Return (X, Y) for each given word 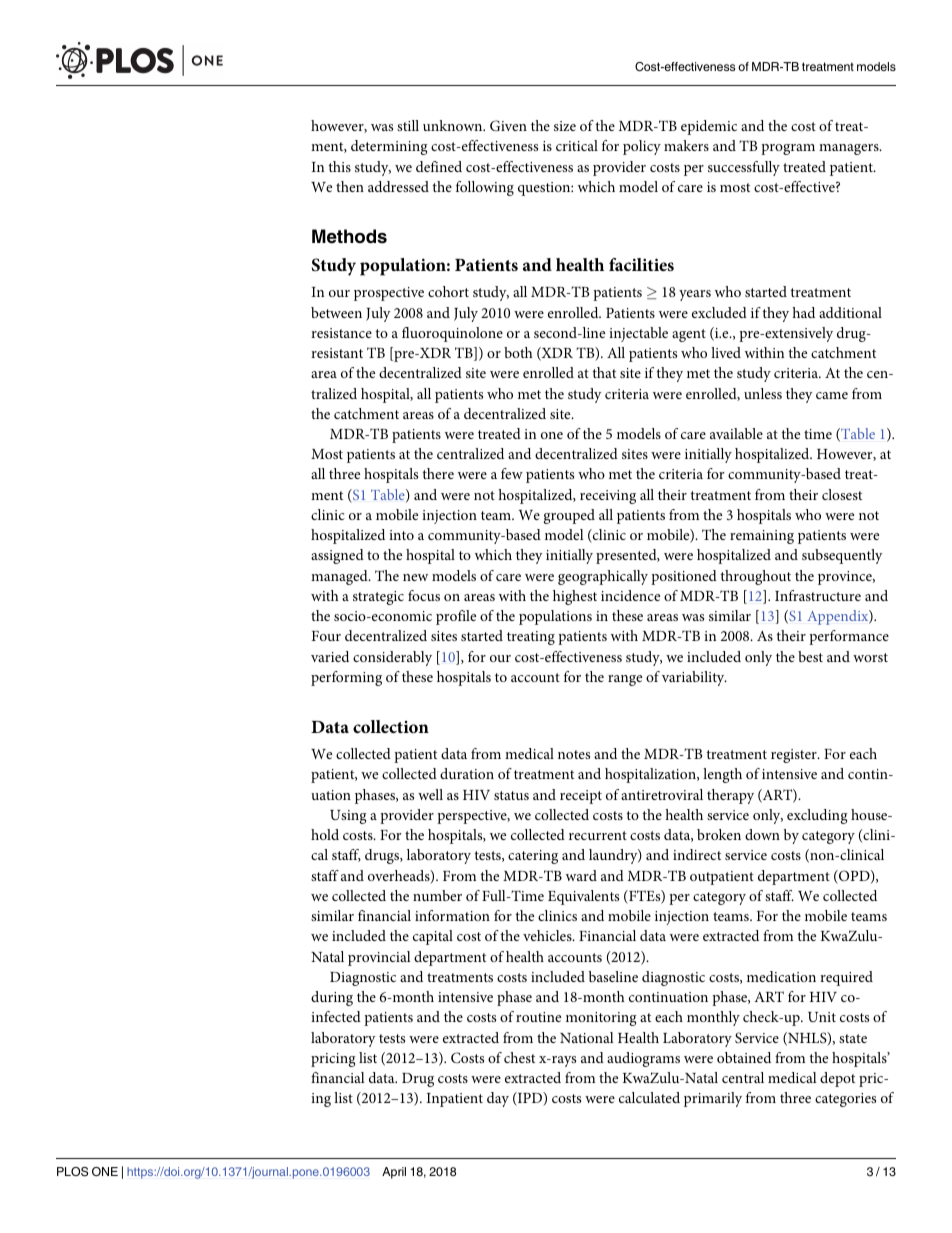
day (498, 1099)
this (339, 166)
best (810, 656)
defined (439, 166)
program (788, 149)
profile (456, 617)
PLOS (72, 1172)
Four (326, 636)
